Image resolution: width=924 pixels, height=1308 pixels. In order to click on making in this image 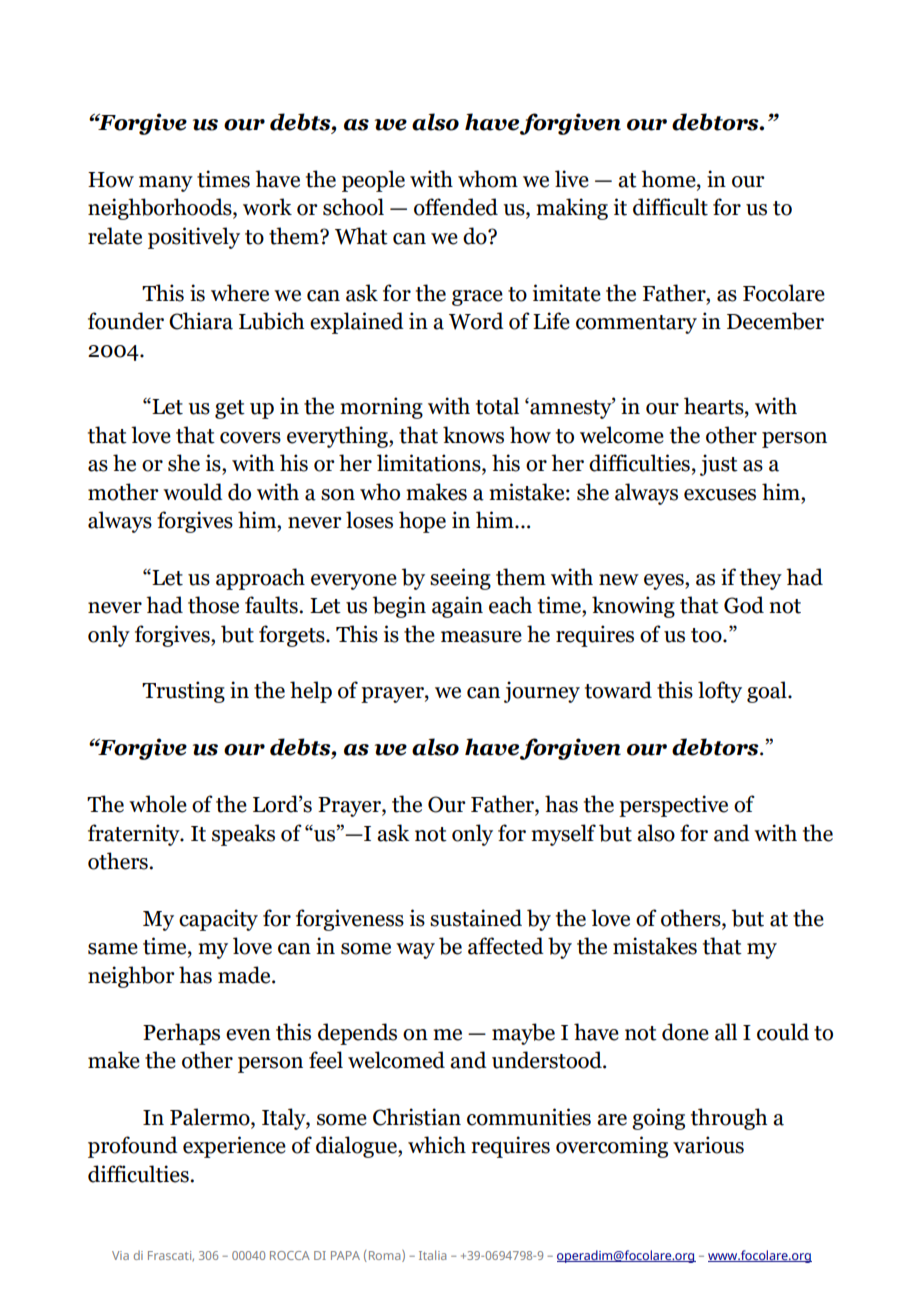, I will do `click(572, 209)`.
